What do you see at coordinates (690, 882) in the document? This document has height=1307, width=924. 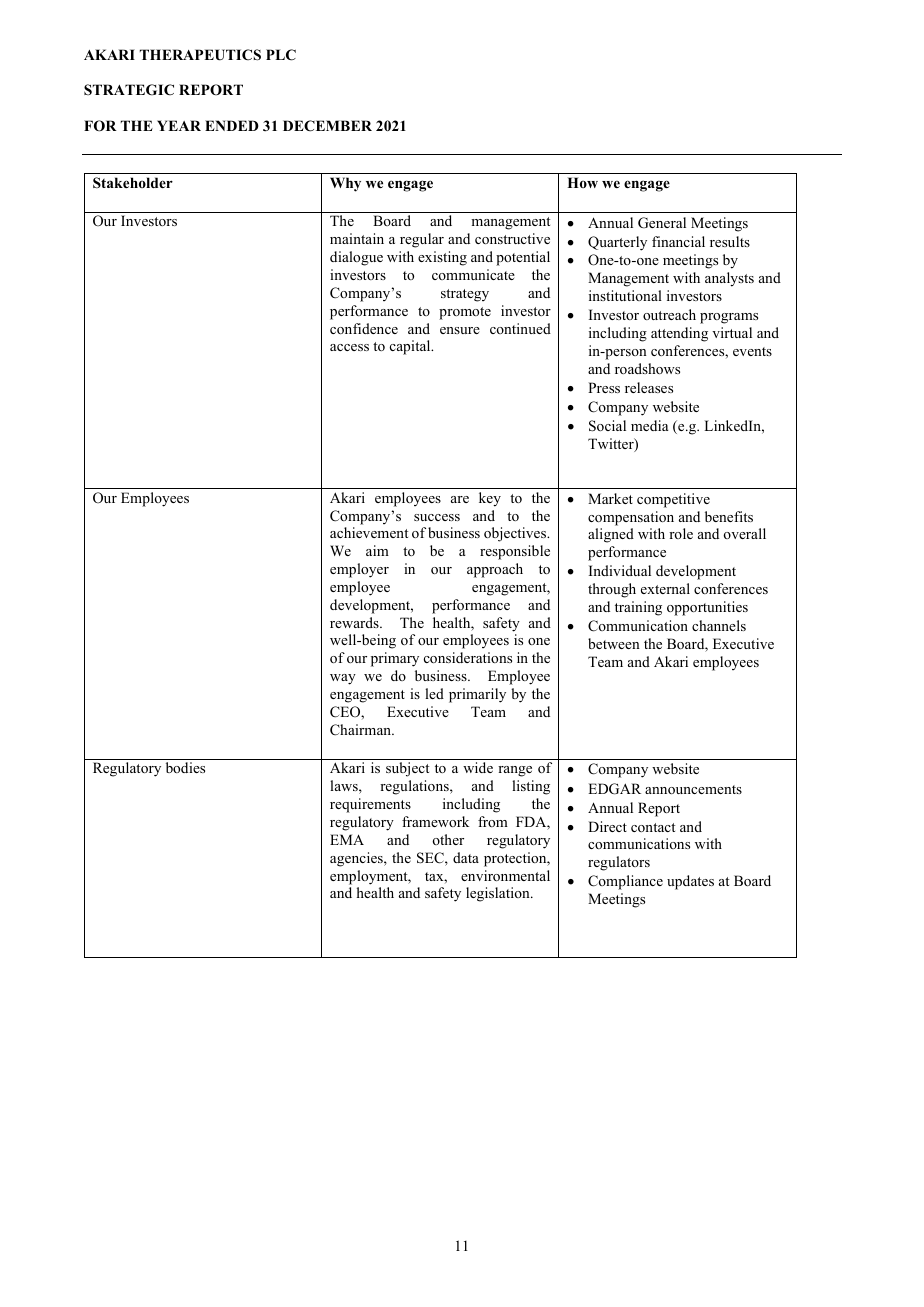 I see `updates` at bounding box center [690, 882].
